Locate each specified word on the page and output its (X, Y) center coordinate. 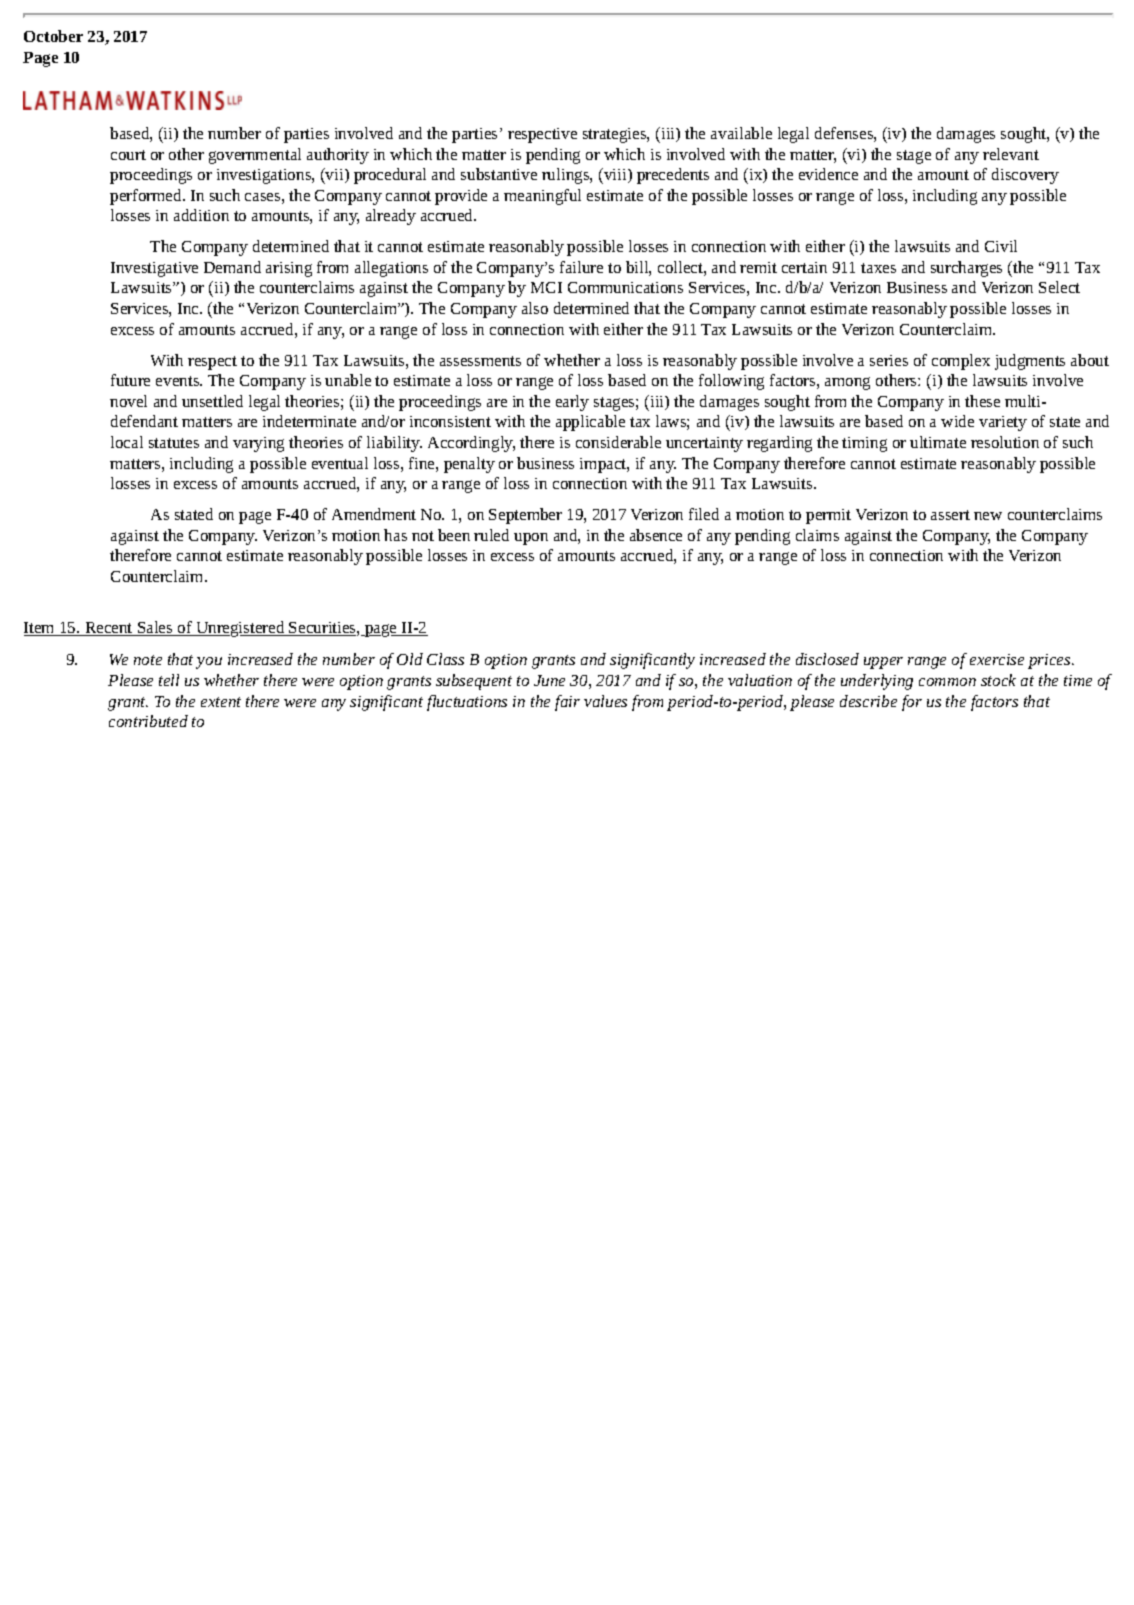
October (53, 36)
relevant (1011, 154)
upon (531, 539)
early (572, 403)
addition (201, 215)
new (988, 516)
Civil (1001, 246)
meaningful (542, 197)
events (179, 381)
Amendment (374, 514)
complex (961, 362)
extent (221, 702)
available (741, 133)
